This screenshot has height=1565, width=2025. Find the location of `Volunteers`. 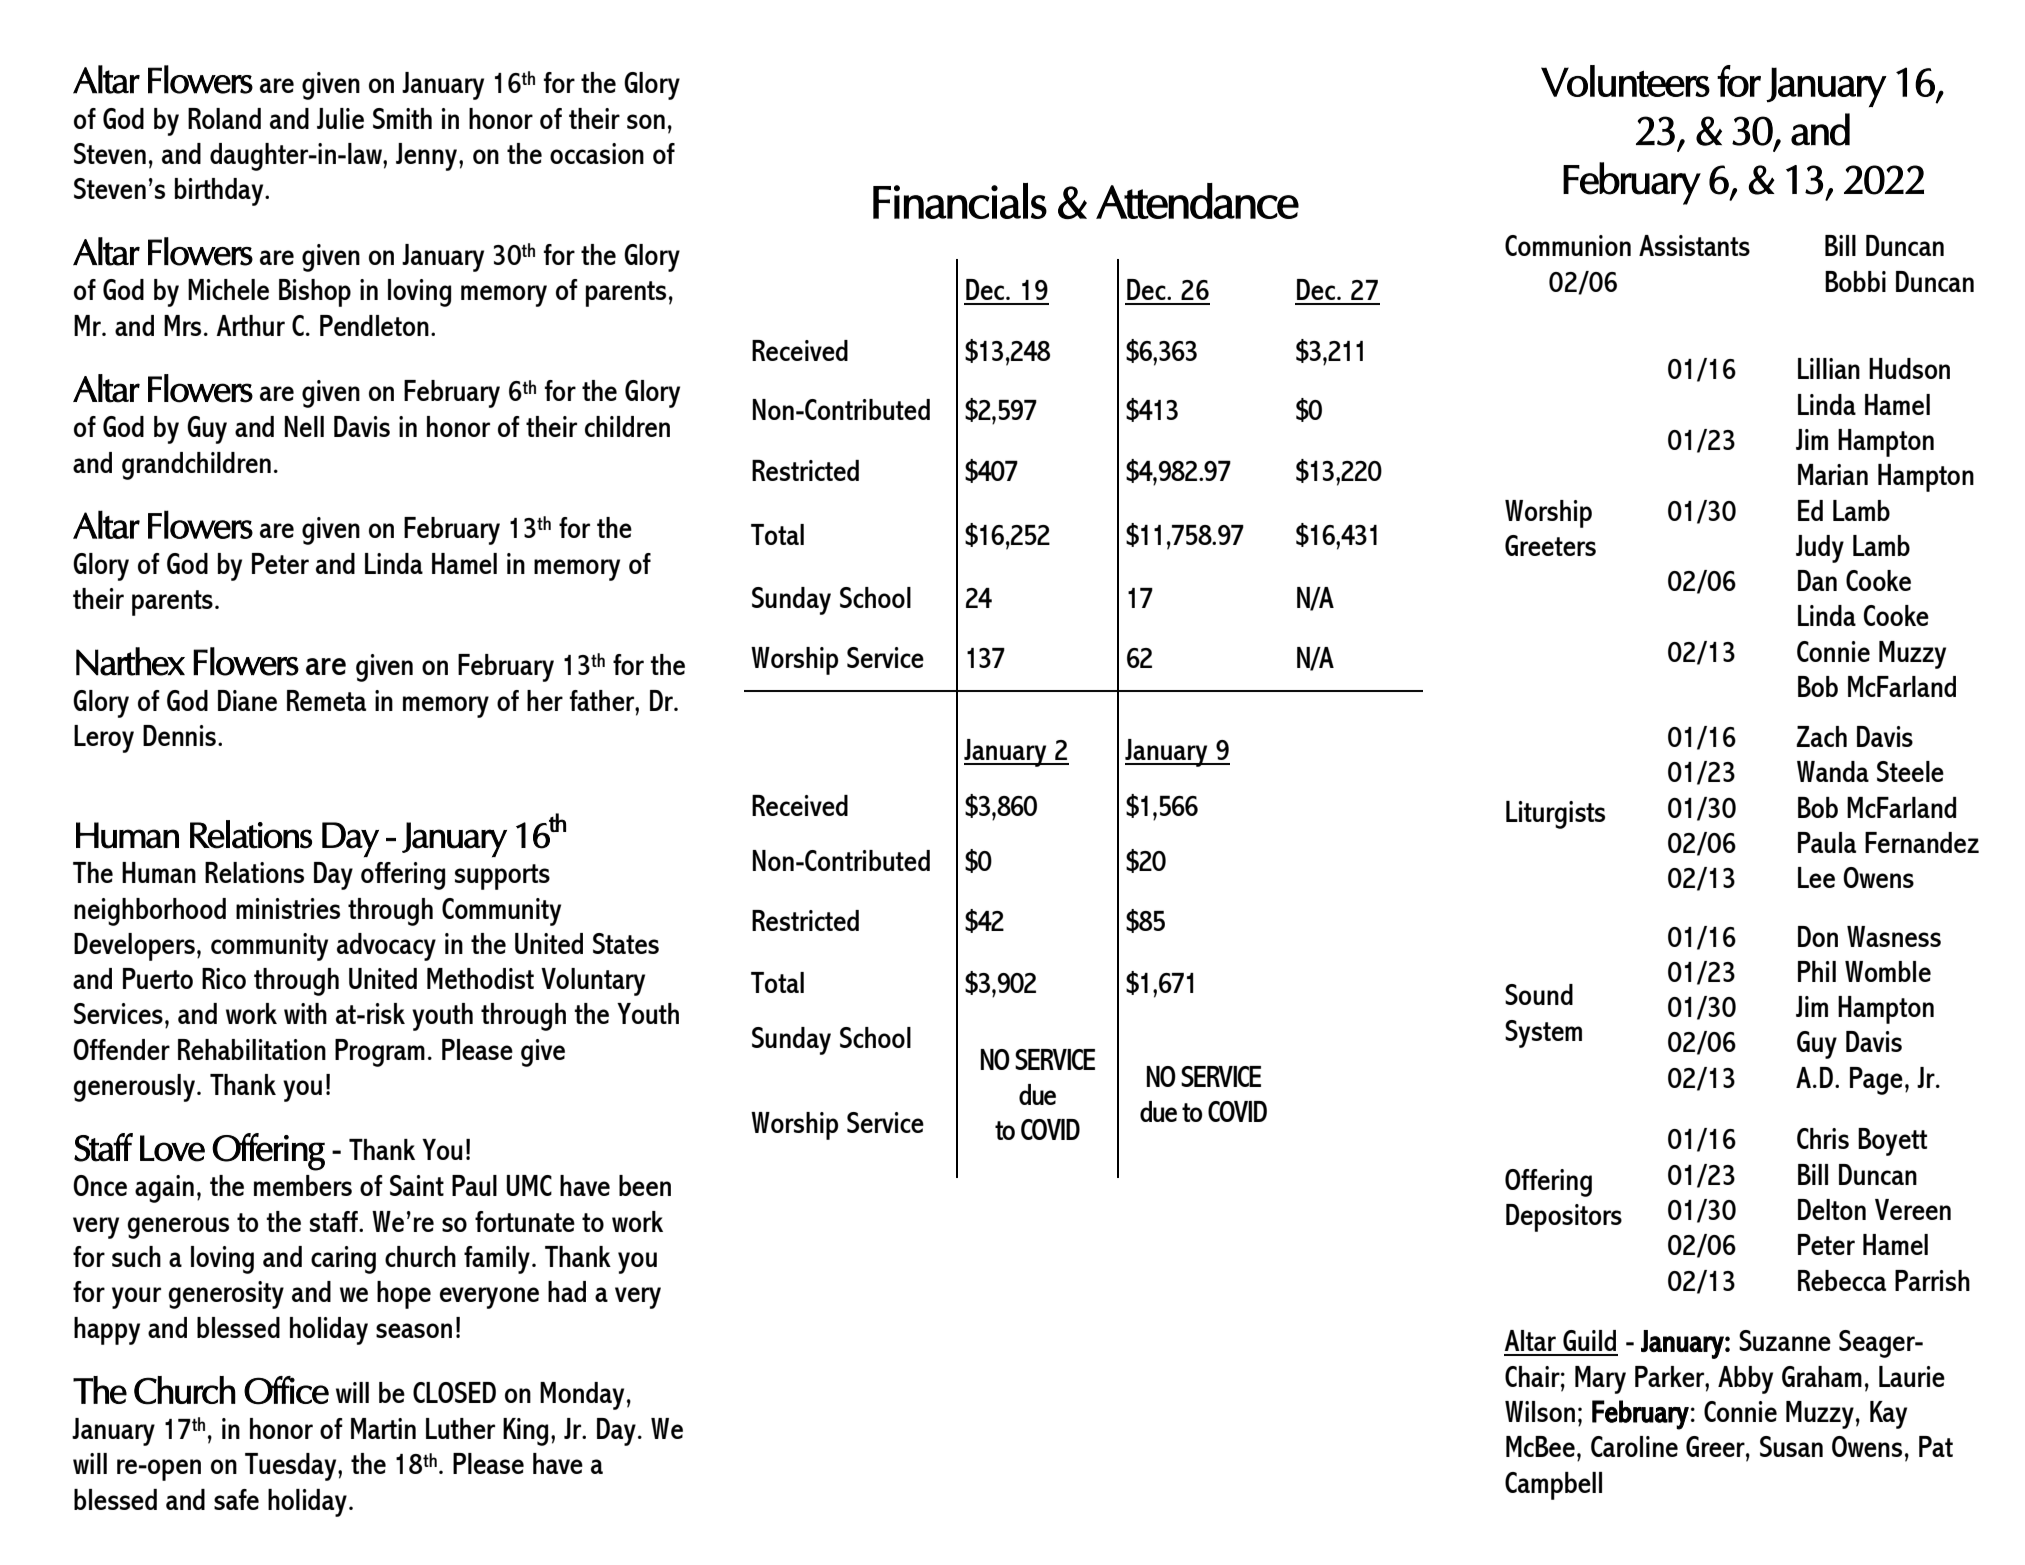

Volunteers is located at coordinates (1625, 81).
